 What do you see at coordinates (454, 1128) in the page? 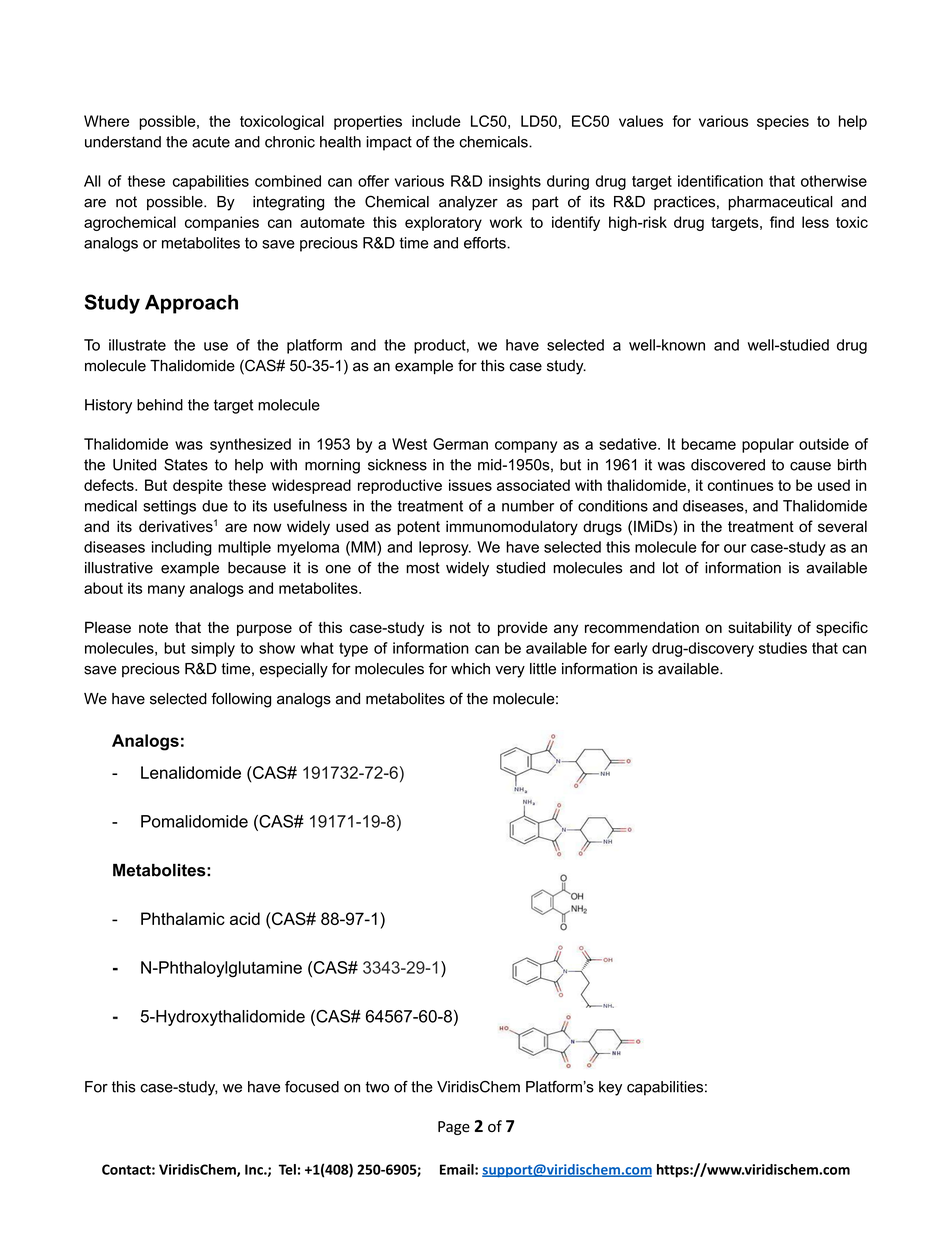
I see `Page` at bounding box center [454, 1128].
